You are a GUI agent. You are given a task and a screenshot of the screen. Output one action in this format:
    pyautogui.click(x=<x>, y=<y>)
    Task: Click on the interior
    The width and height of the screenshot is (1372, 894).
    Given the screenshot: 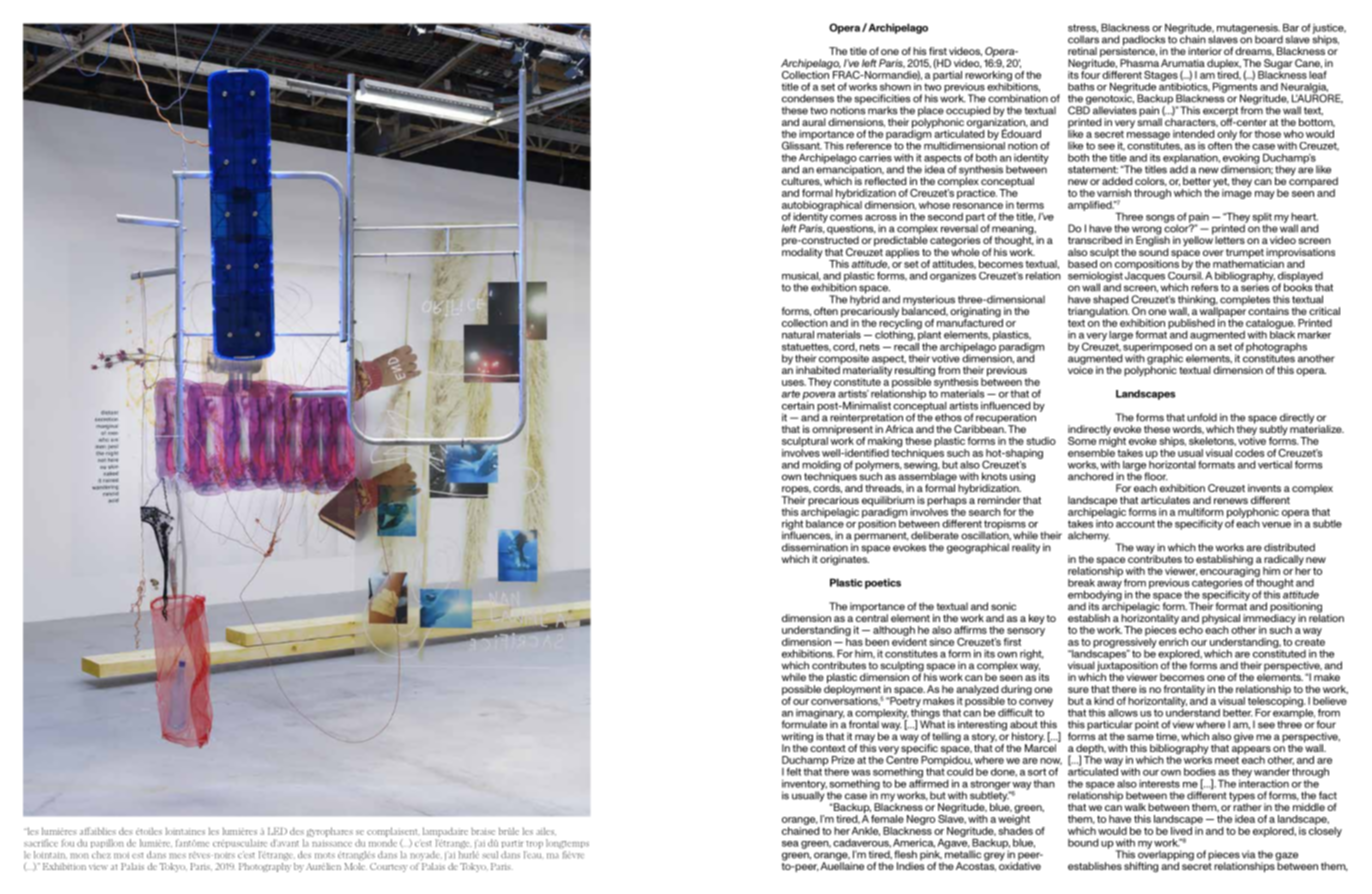 What is the action you would take?
    pyautogui.click(x=1205, y=51)
